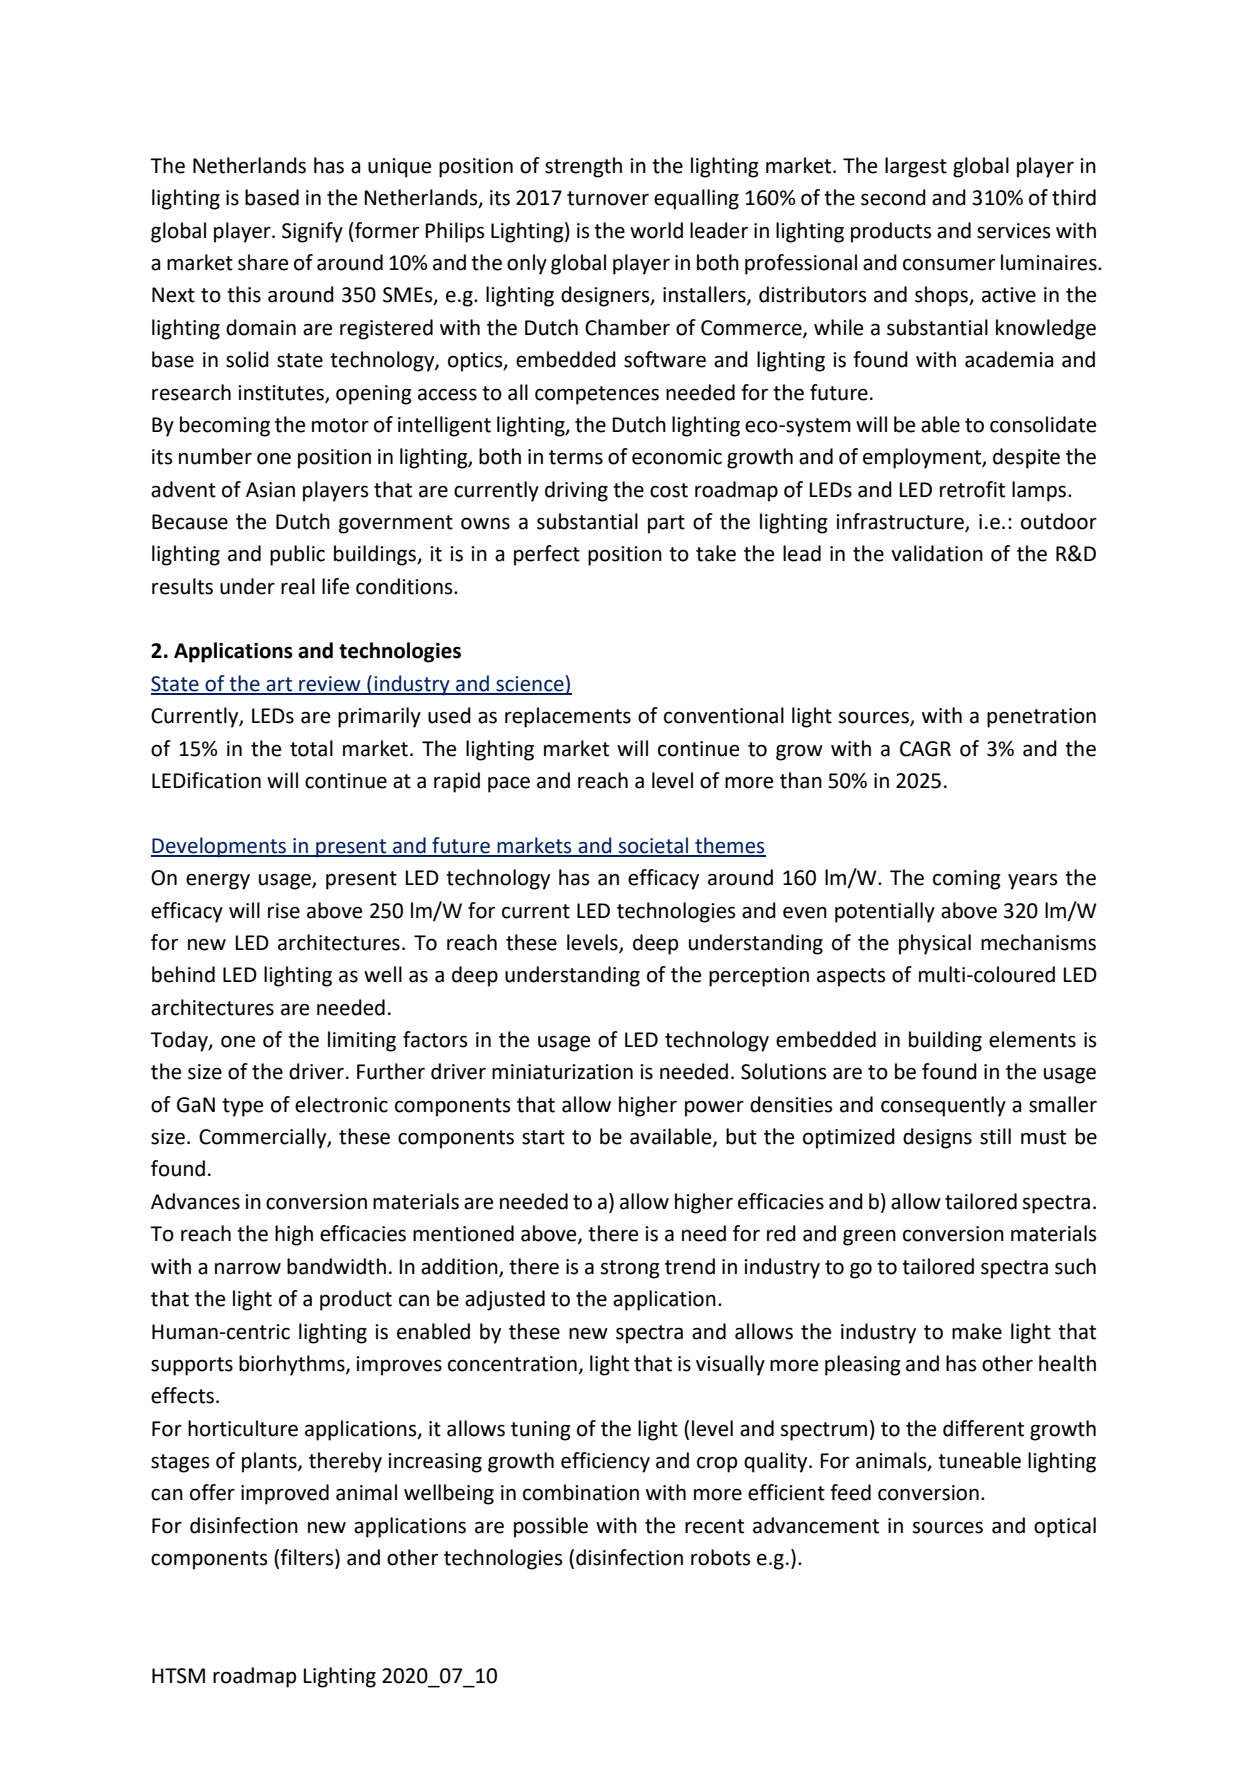  I want to click on miniaturization, so click(562, 1072).
